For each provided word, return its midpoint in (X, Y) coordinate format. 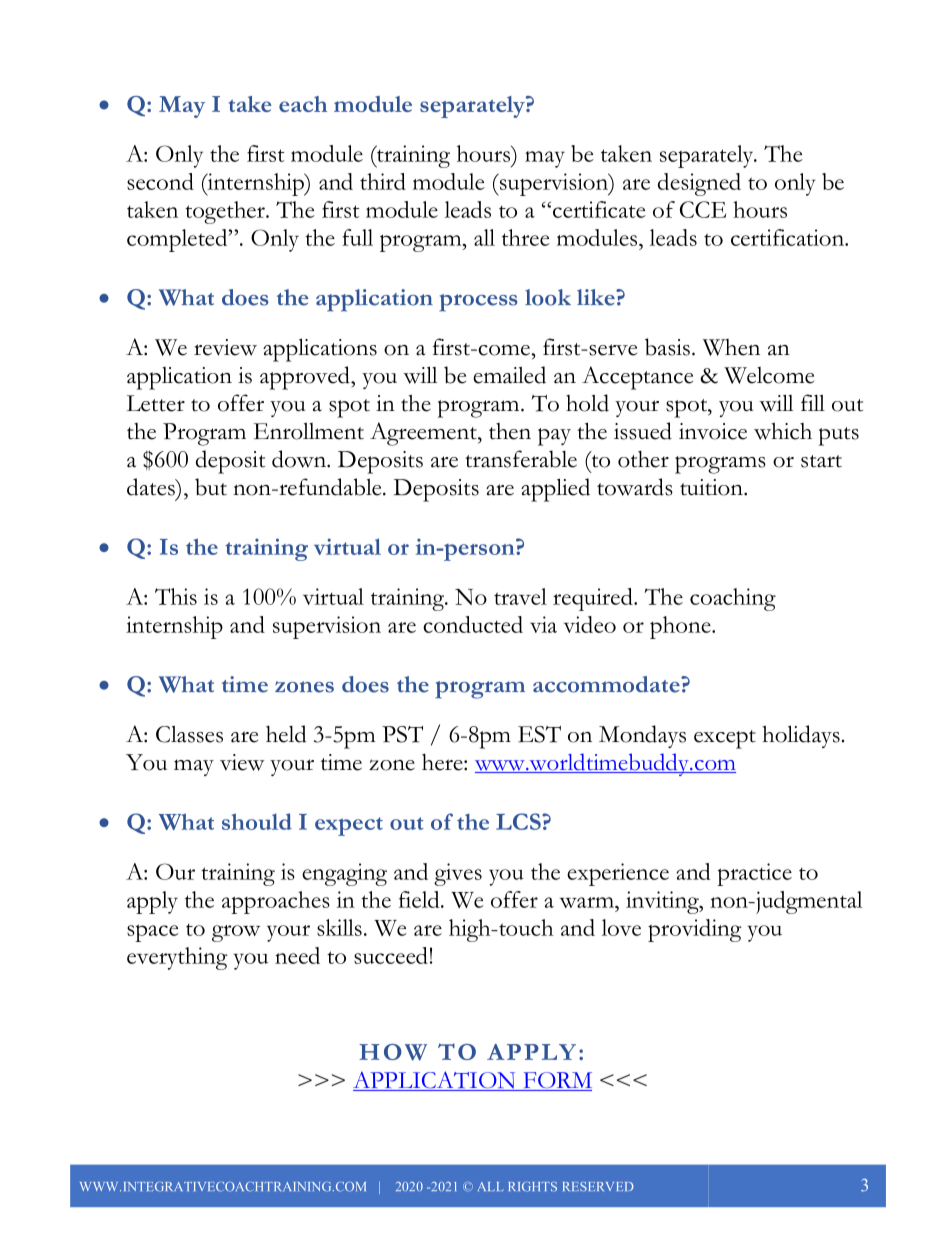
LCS (519, 821)
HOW (393, 1052)
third (383, 181)
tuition (712, 487)
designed (699, 184)
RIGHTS (532, 1187)
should (257, 821)
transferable (521, 459)
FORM (556, 1081)
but (211, 487)
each (303, 104)
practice (754, 874)
